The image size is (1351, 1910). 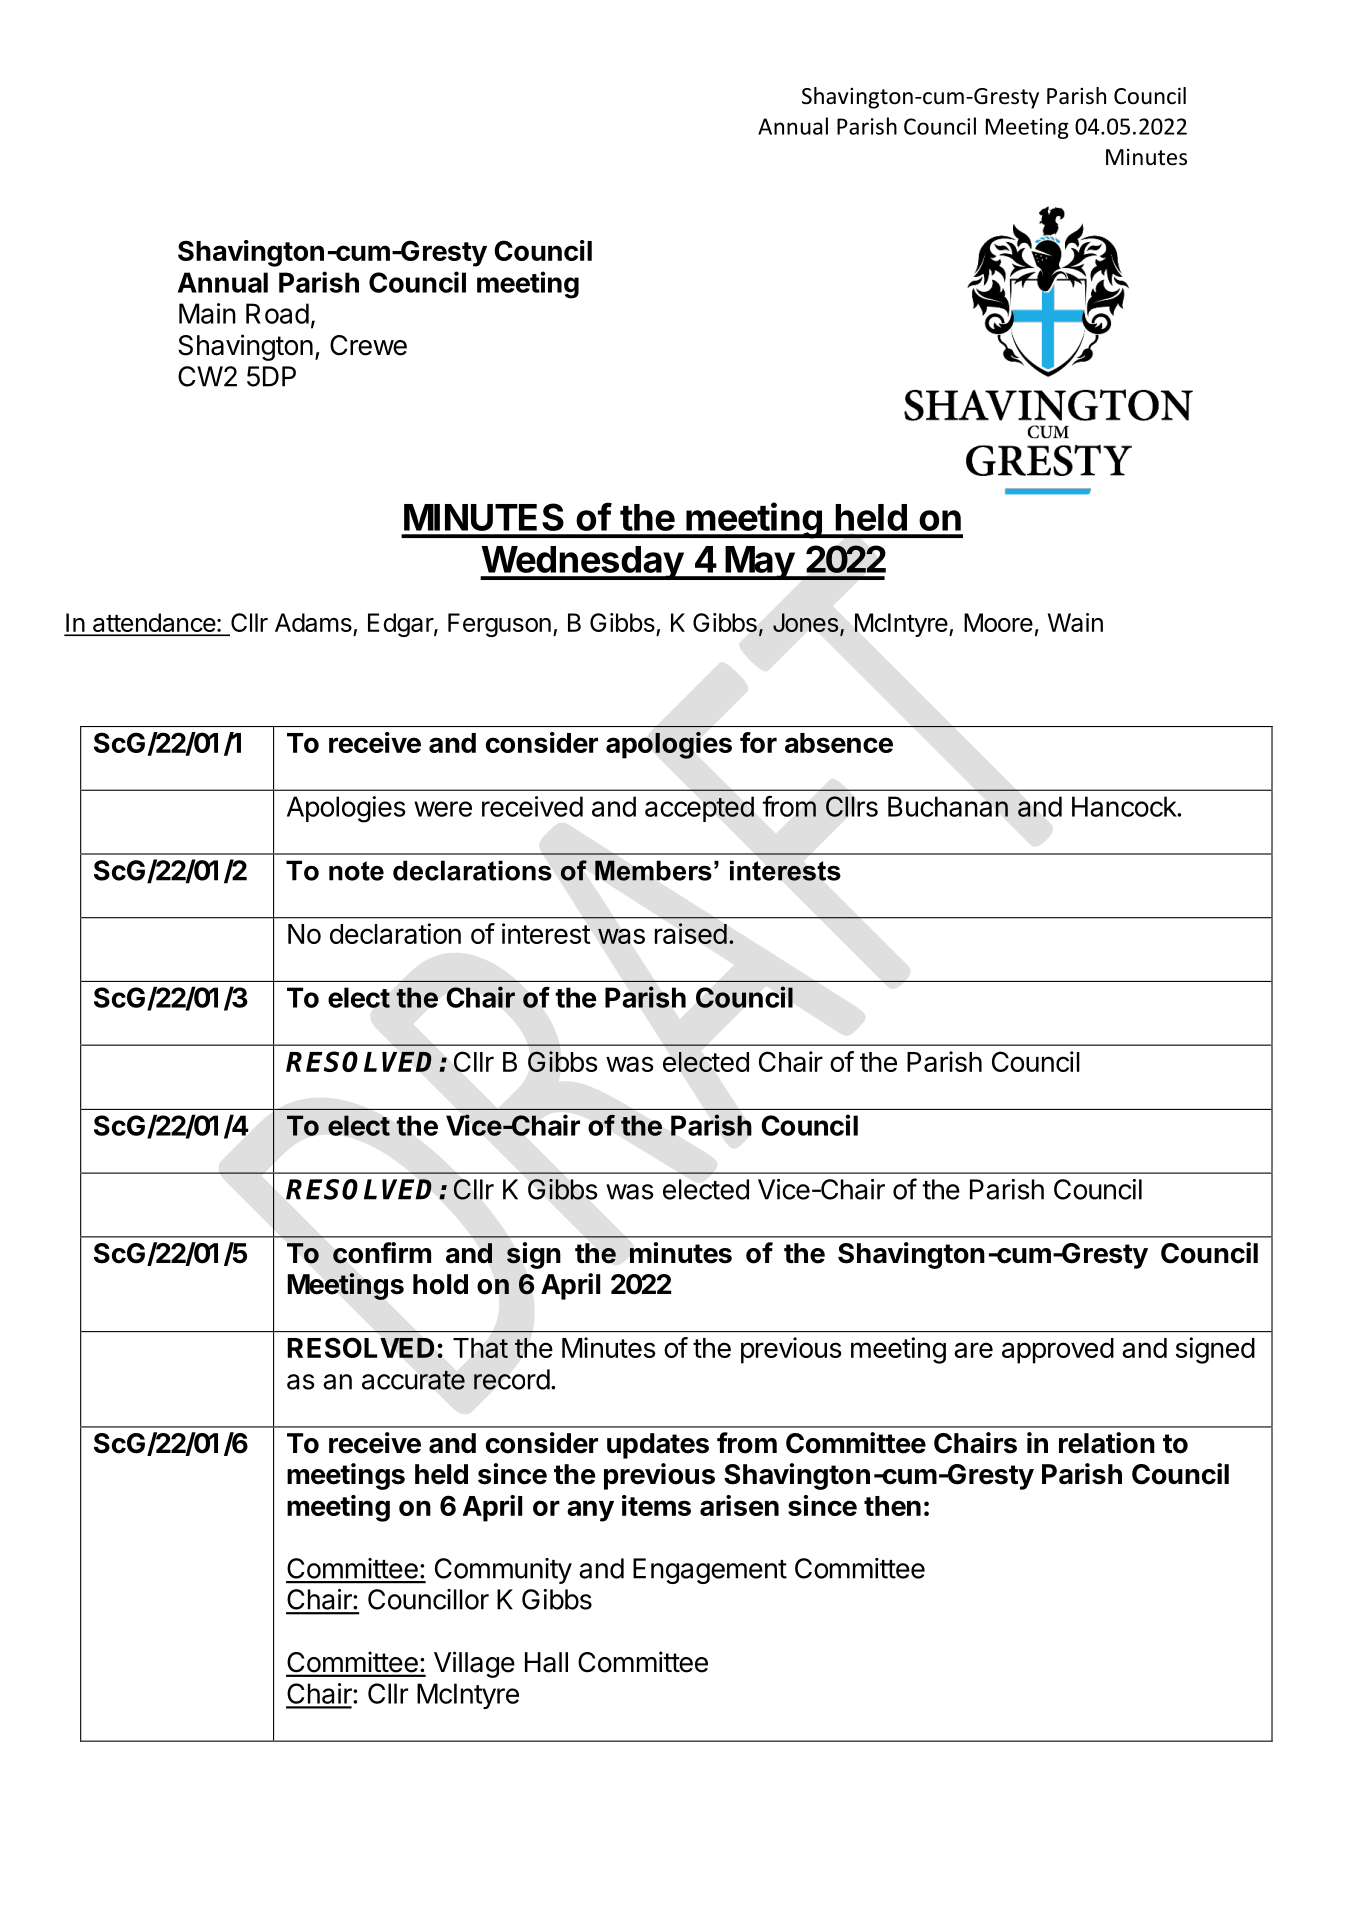 What do you see at coordinates (474, 1664) in the document?
I see `Village` at bounding box center [474, 1664].
